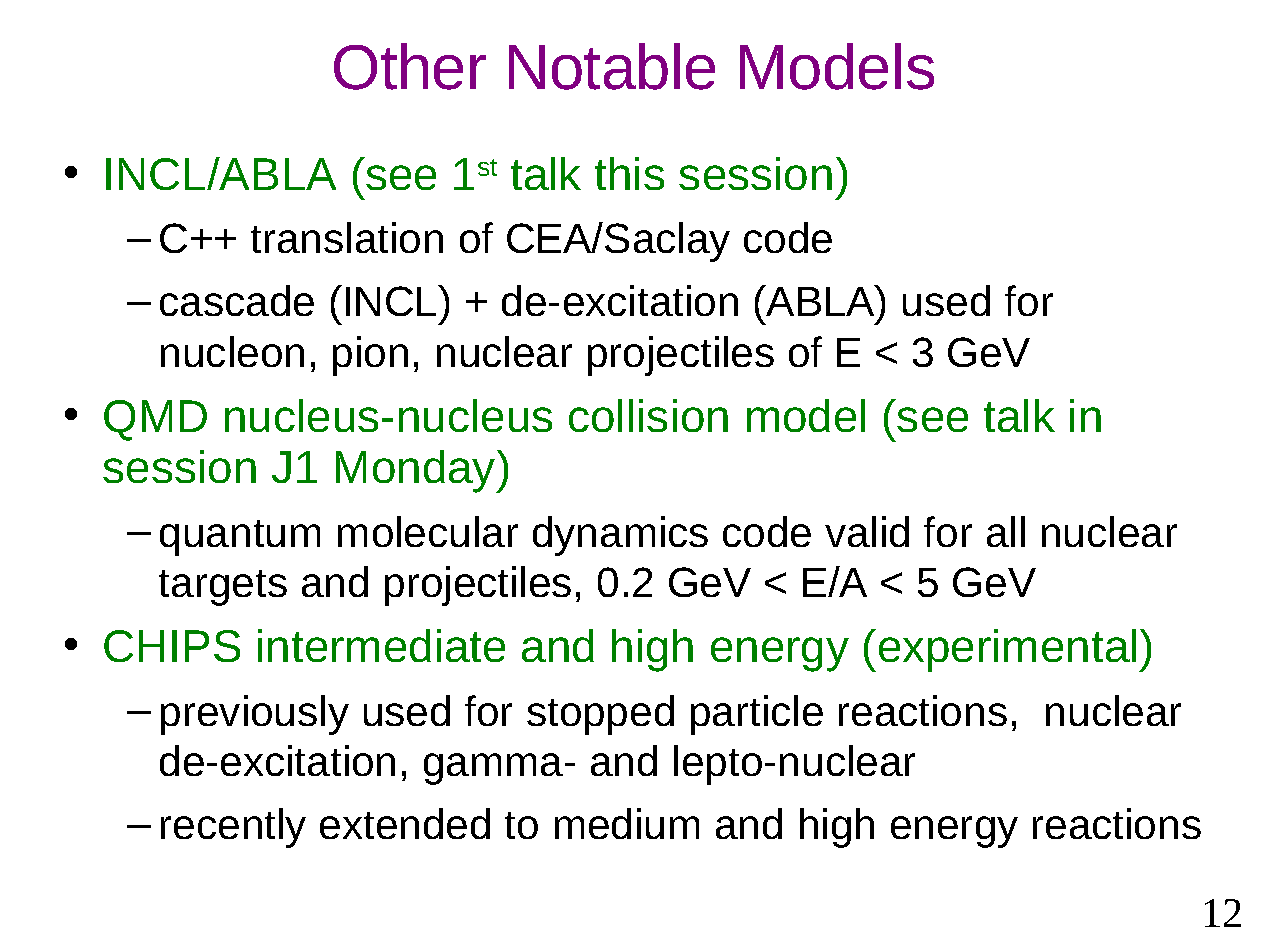  I want to click on Other, so click(410, 66).
